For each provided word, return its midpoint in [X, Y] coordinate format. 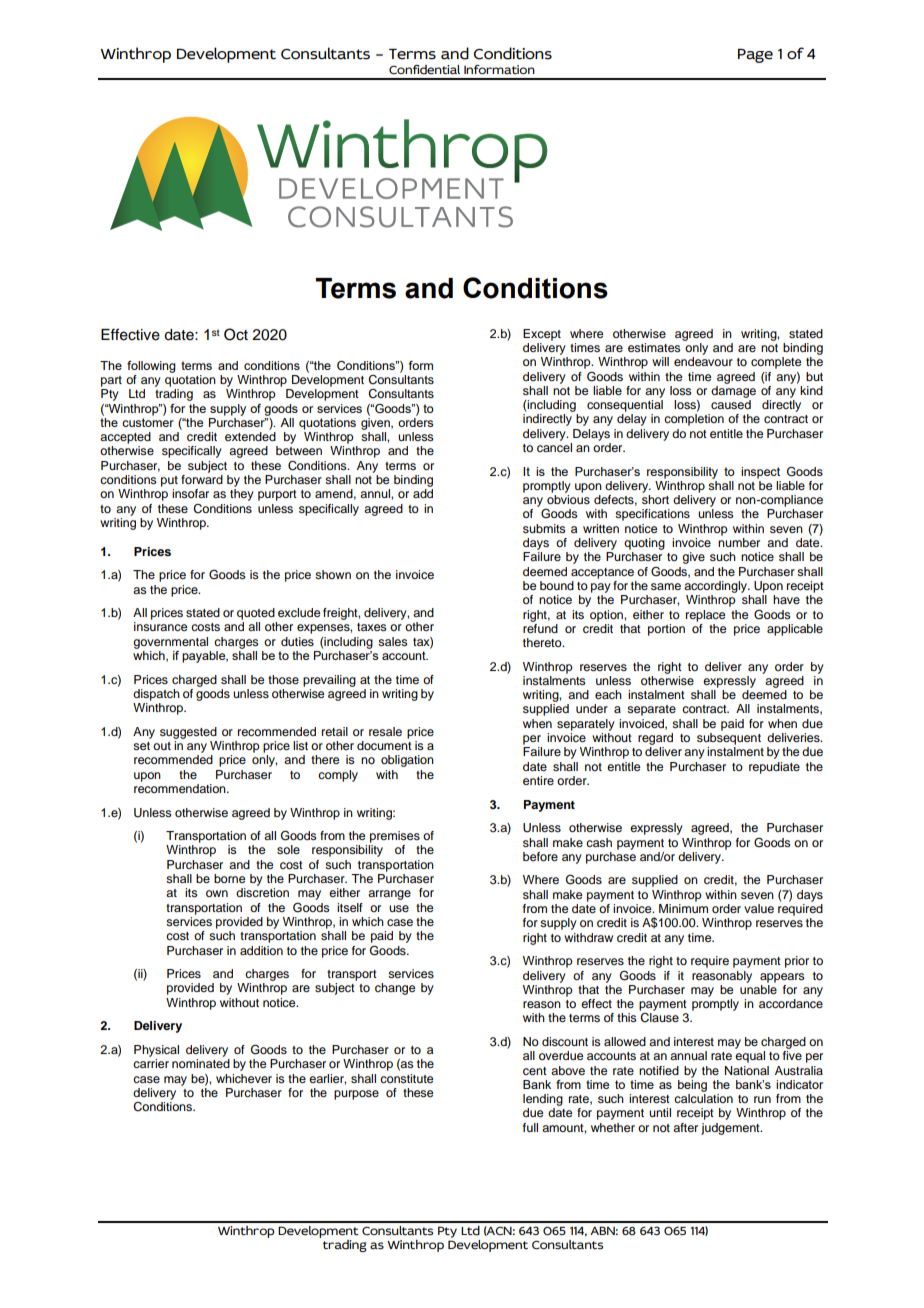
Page [755, 56]
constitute [406, 1078]
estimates [654, 347]
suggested [188, 733]
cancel [554, 447]
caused [731, 404]
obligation [407, 761]
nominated [201, 1063]
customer [148, 422]
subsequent [729, 739]
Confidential [424, 70]
